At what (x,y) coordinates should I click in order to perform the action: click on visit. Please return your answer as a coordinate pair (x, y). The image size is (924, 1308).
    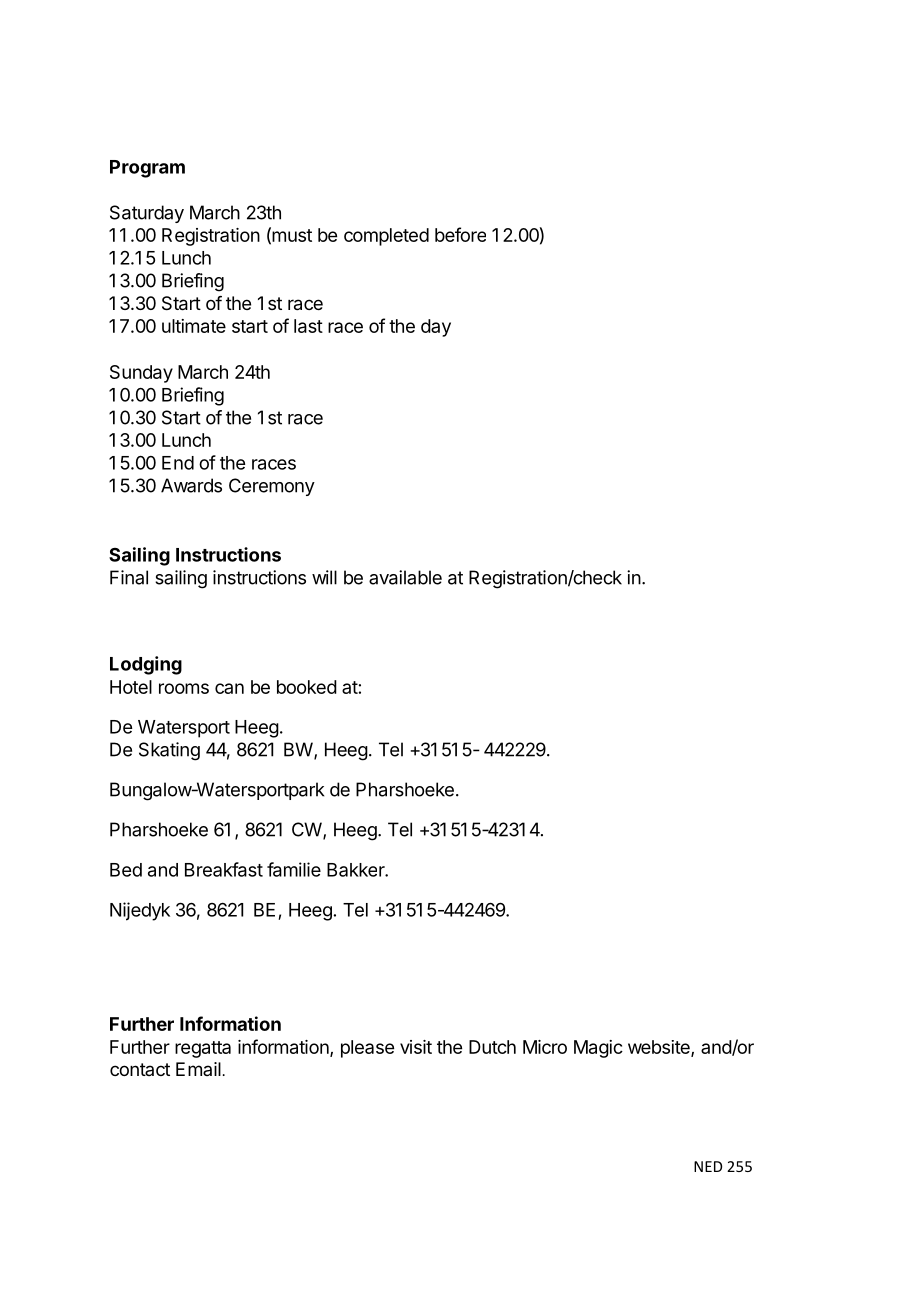
    Looking at the image, I should click on (416, 1047).
